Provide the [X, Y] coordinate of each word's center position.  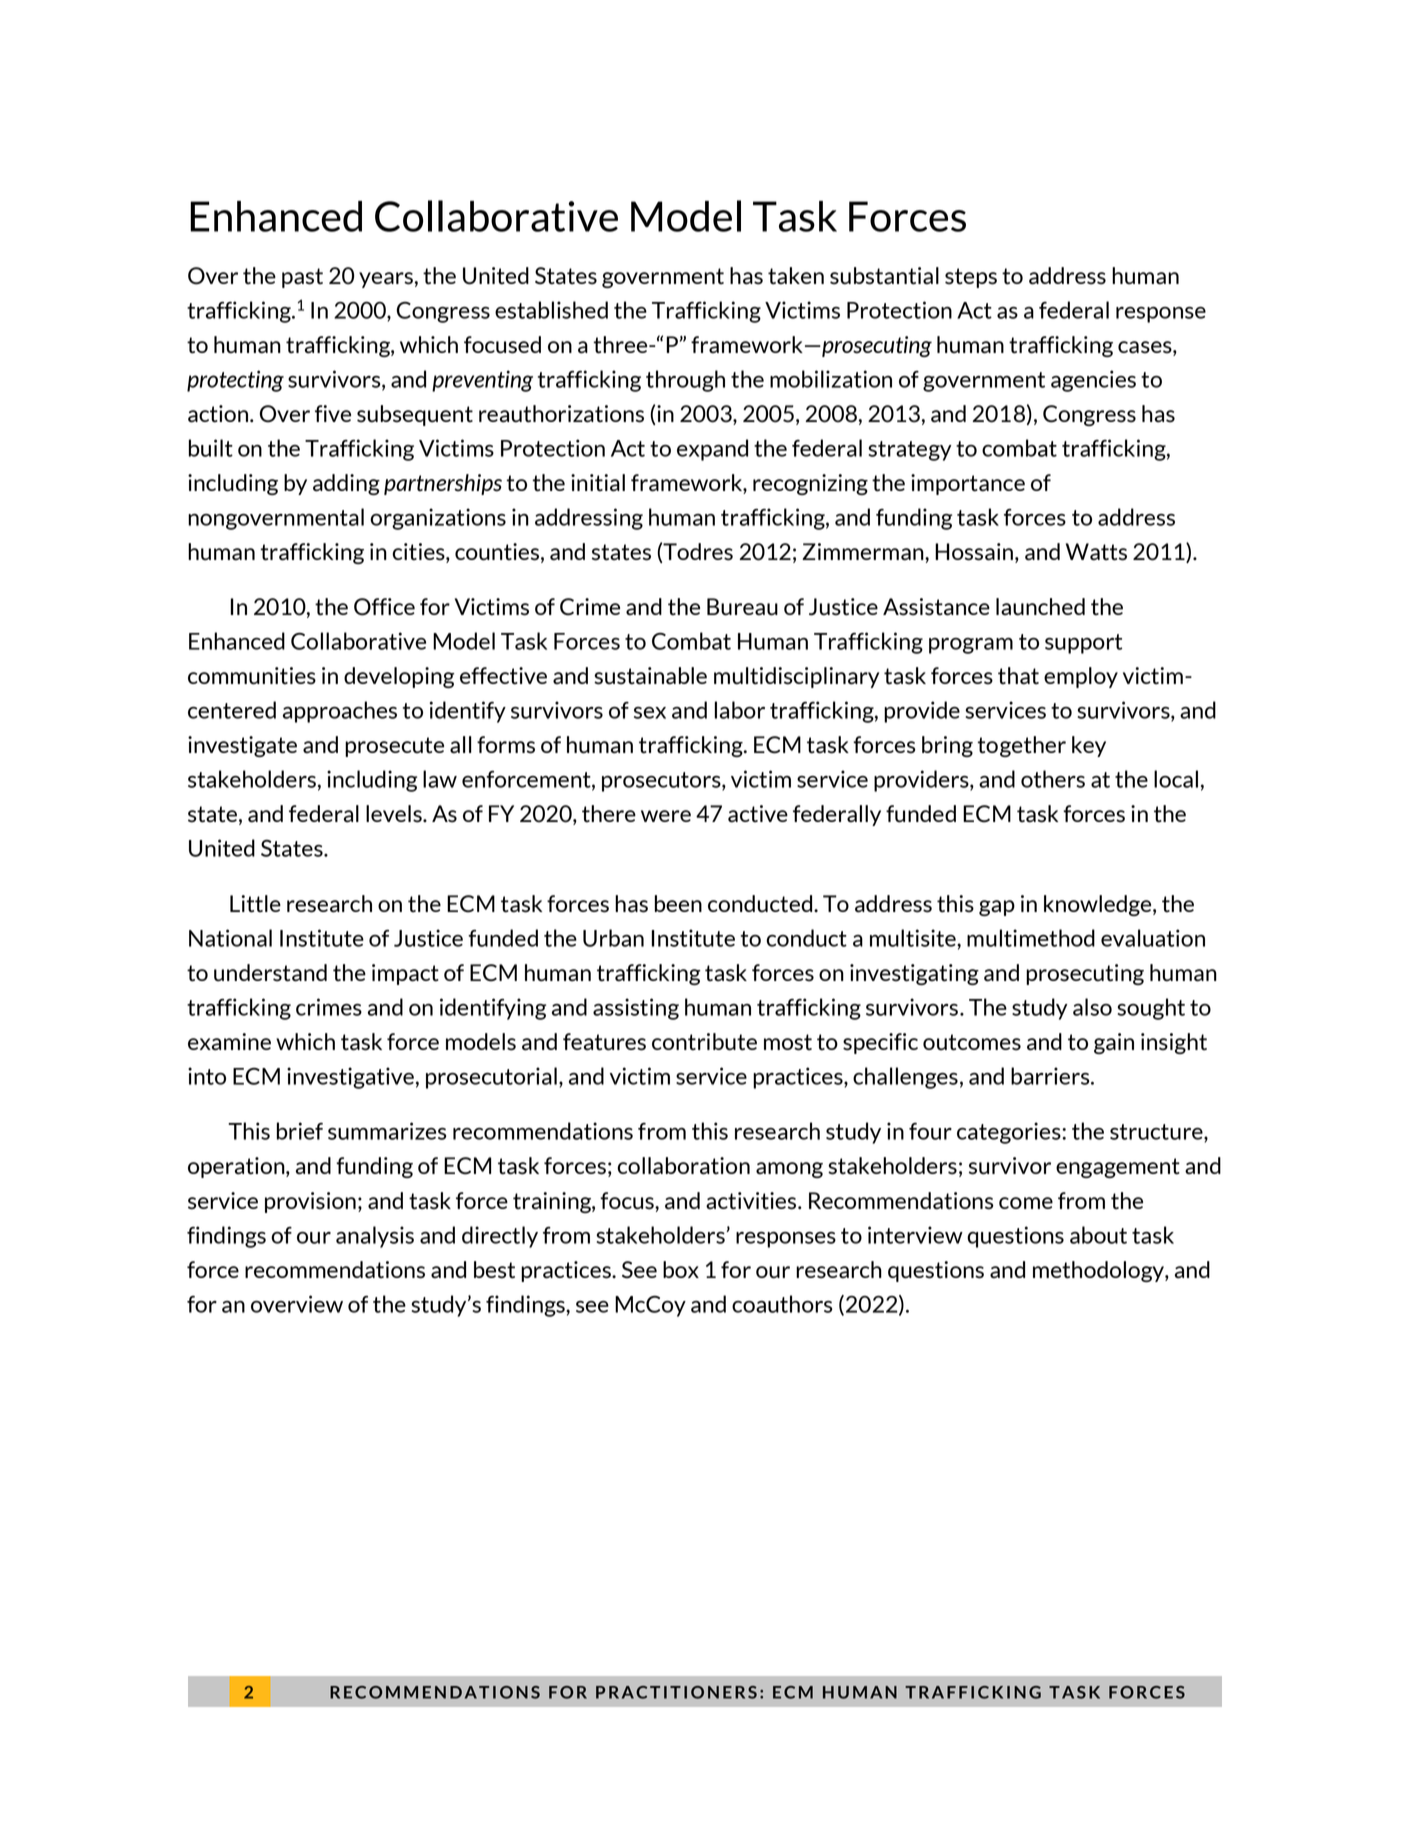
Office [384, 607]
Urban [613, 938]
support [1083, 644]
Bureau [742, 607]
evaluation [1153, 938]
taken [796, 276]
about [1098, 1235]
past [302, 278]
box [681, 1269]
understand [270, 973]
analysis [375, 1237]
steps [971, 278]
